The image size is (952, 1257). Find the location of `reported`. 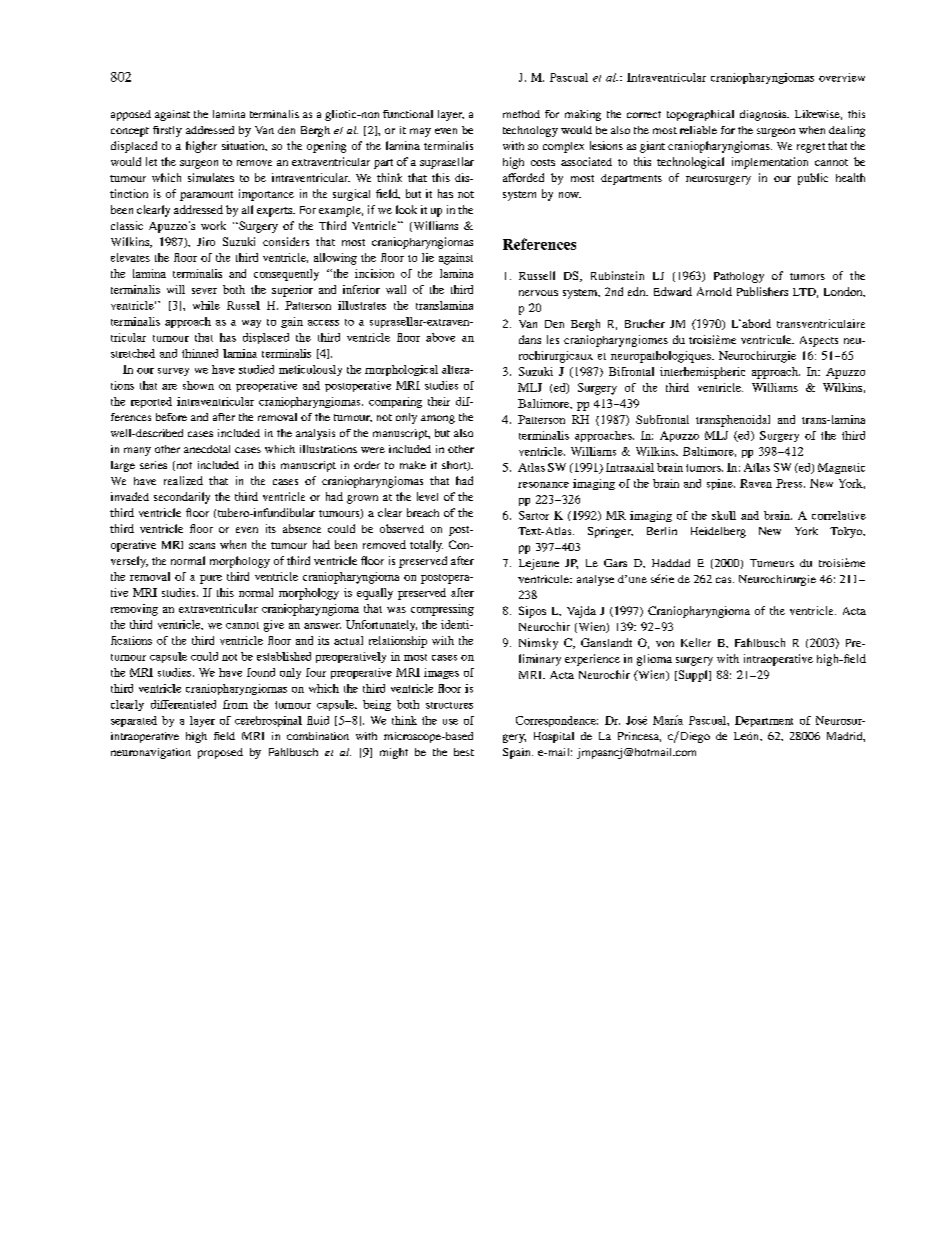

reported is located at coordinates (151, 402).
